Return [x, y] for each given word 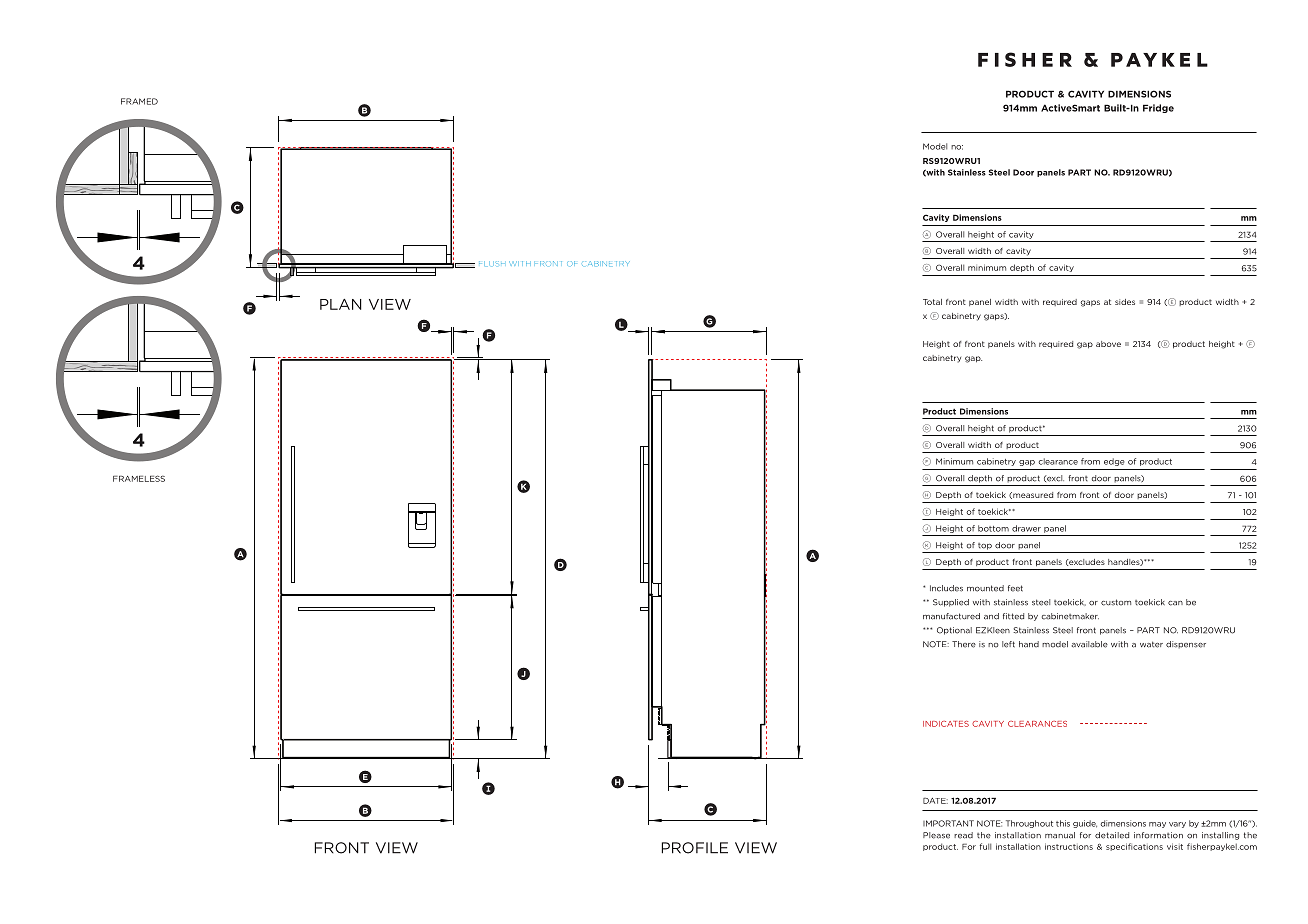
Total [932, 302]
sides [1125, 302]
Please [936, 835]
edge [1114, 462]
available [1090, 644]
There [964, 644]
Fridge [1158, 108]
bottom [993, 528]
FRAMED [139, 101]
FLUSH [492, 263]
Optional [954, 631]
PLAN [341, 304]
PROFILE [695, 848]
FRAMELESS [139, 478]
